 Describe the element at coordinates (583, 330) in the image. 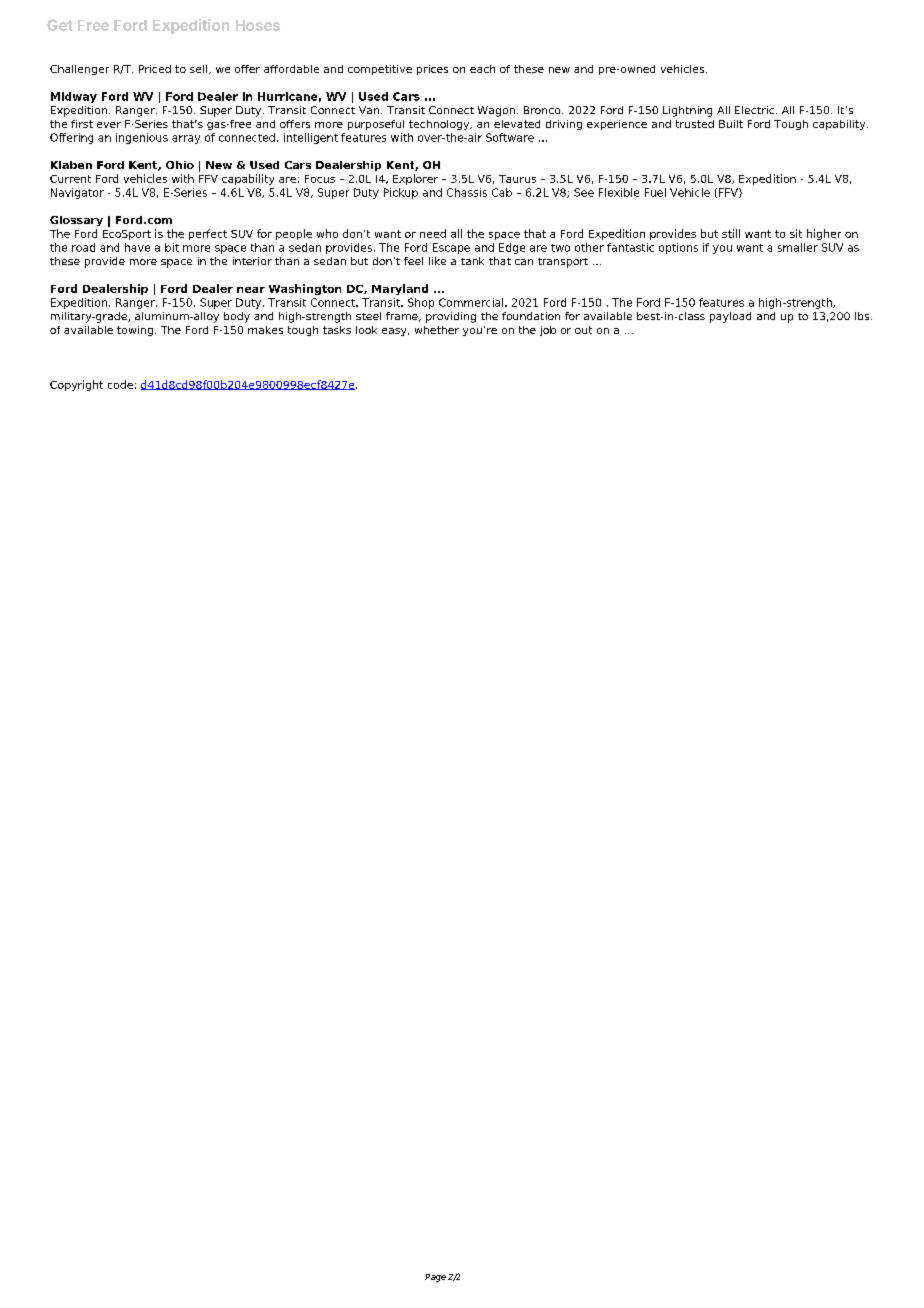

I see `out` at that location.
